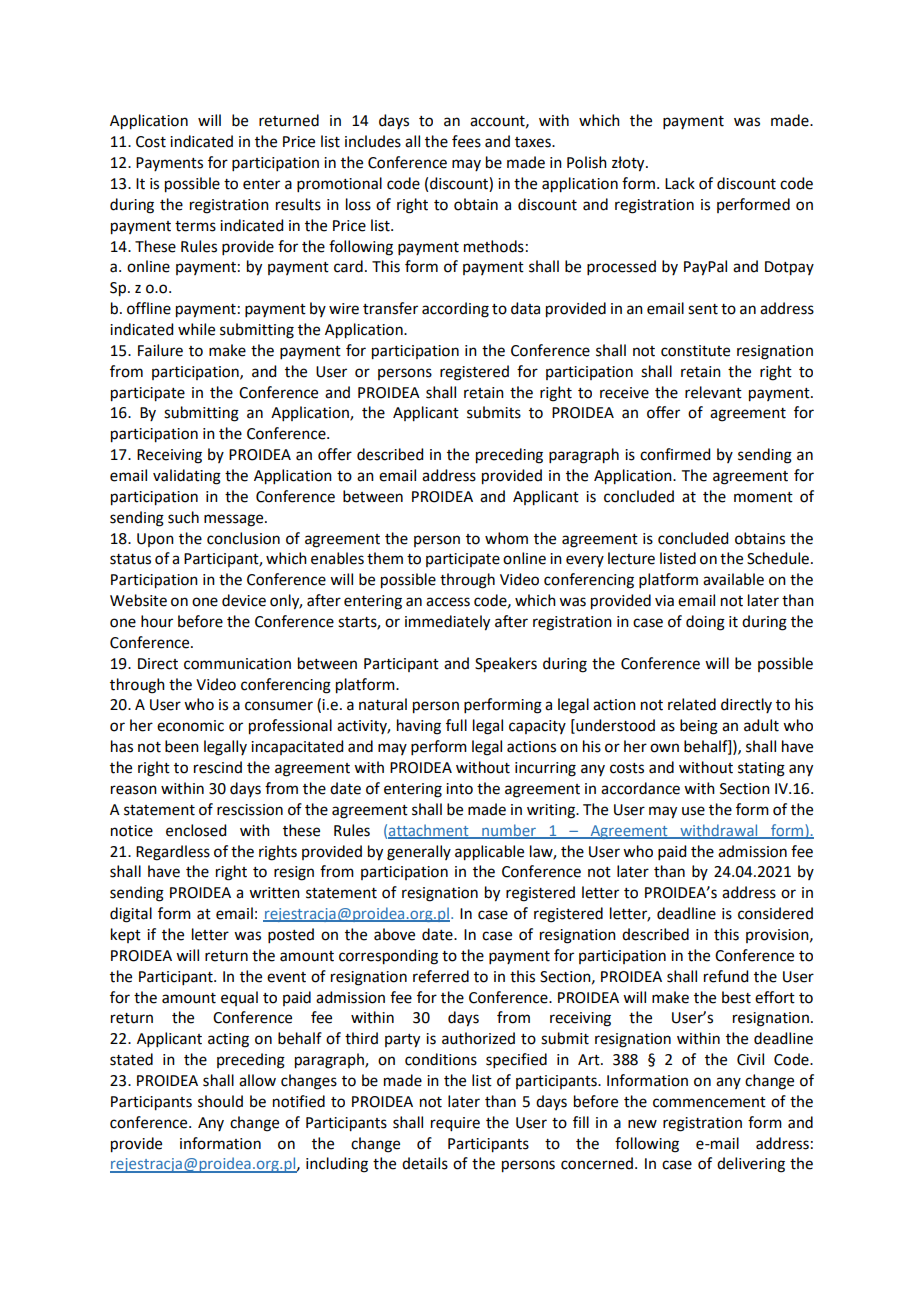 This screenshot has width=924, height=1308. I want to click on Lack, so click(680, 183).
